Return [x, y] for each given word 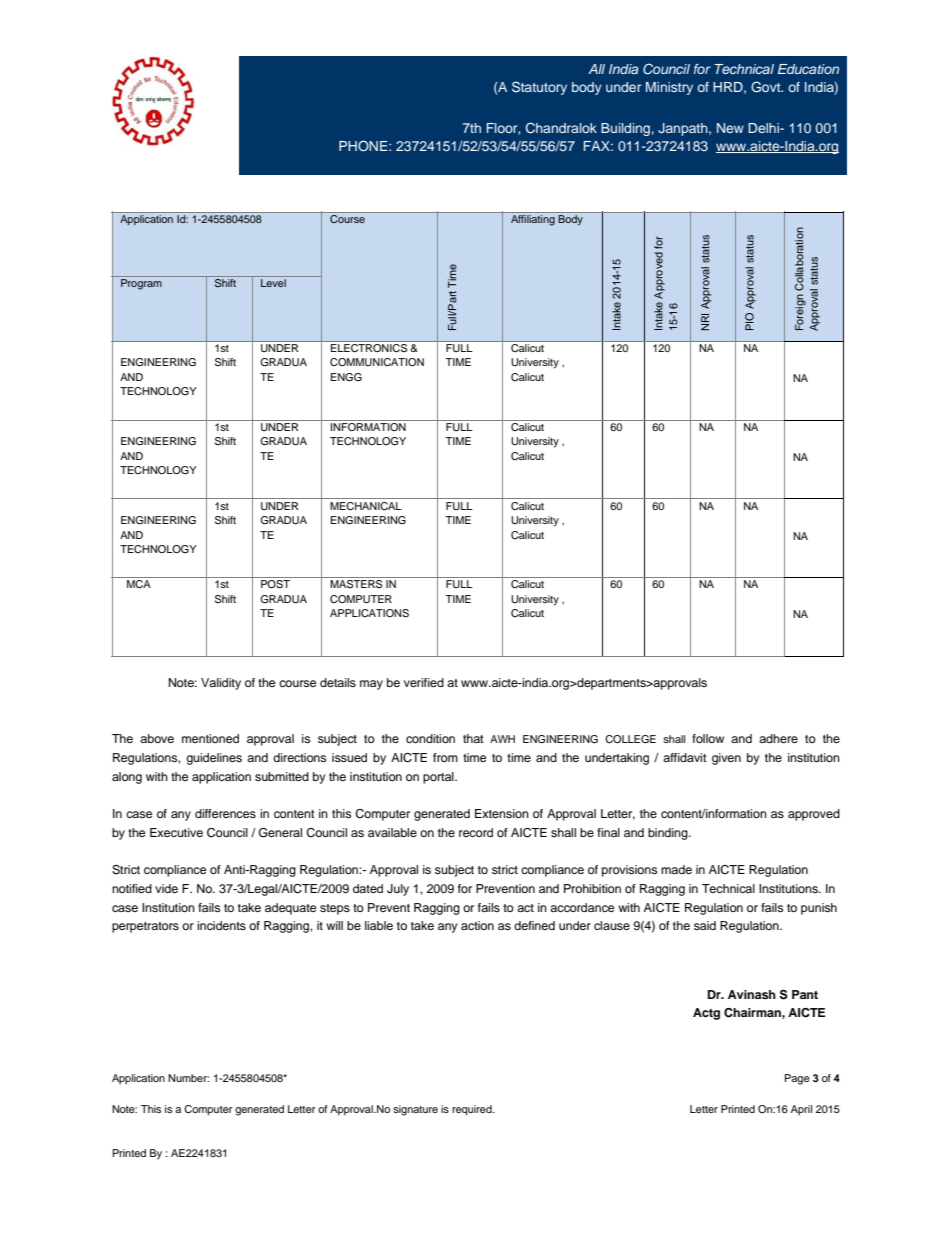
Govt [767, 87]
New [730, 128]
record [476, 832]
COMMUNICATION [377, 362]
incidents [221, 925]
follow [708, 738]
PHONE [364, 146]
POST [275, 584]
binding [669, 834]
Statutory [539, 88]
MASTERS [356, 584]
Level [273, 283]
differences [225, 813]
